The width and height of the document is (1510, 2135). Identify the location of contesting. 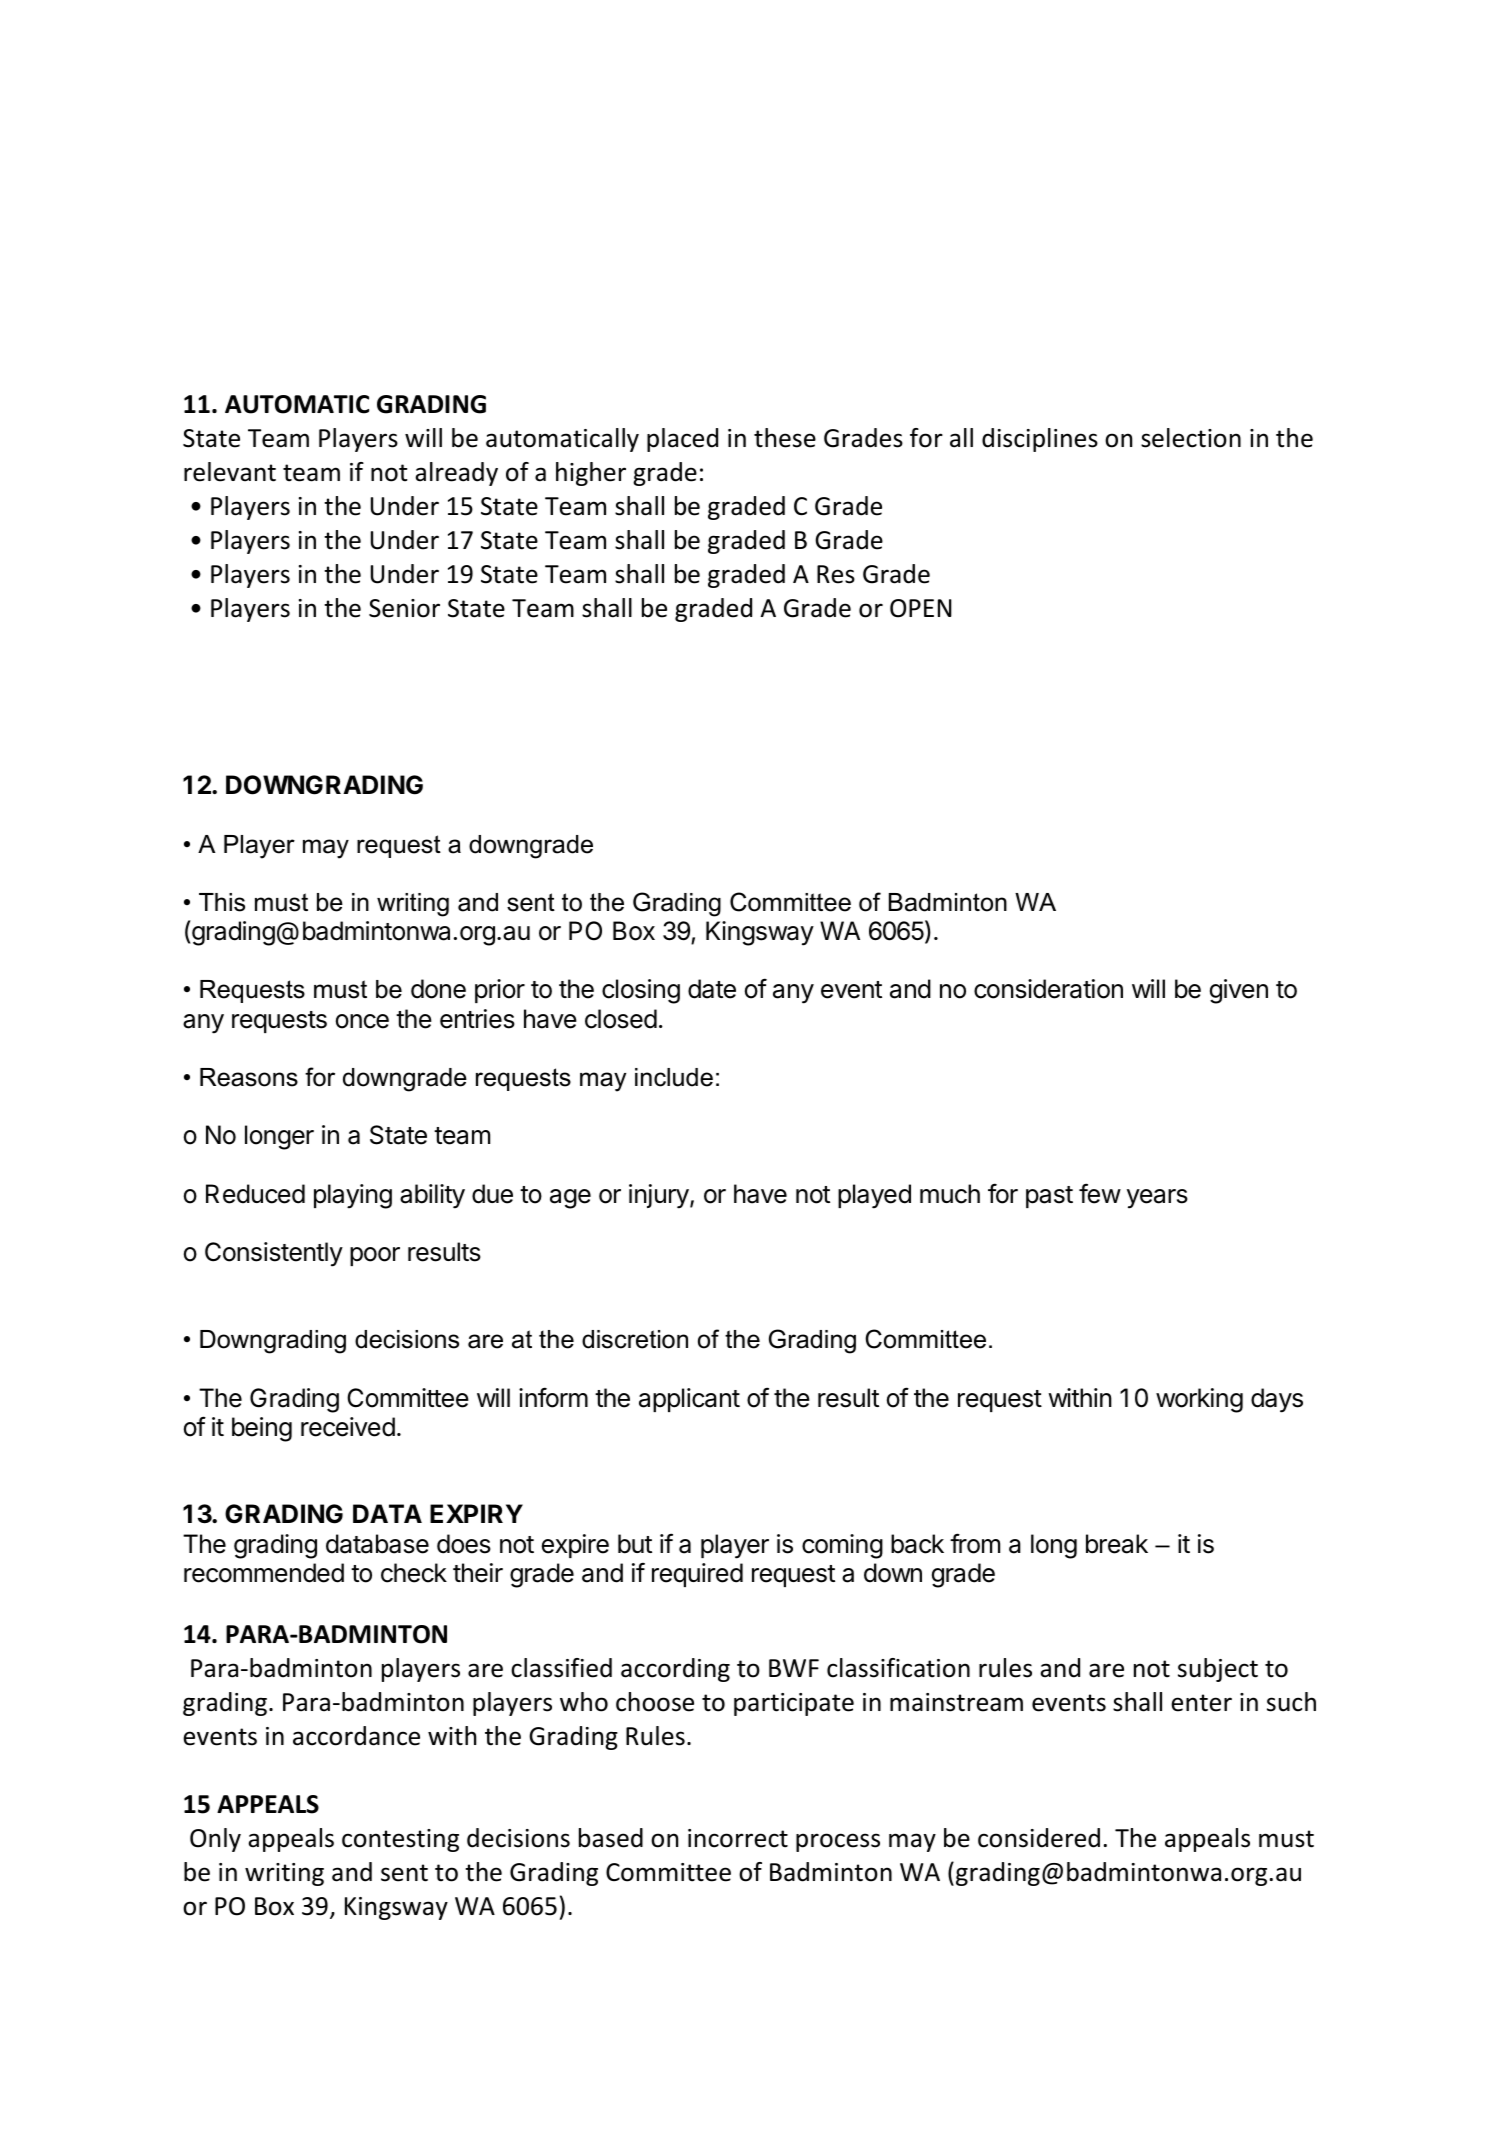
(400, 1840).
